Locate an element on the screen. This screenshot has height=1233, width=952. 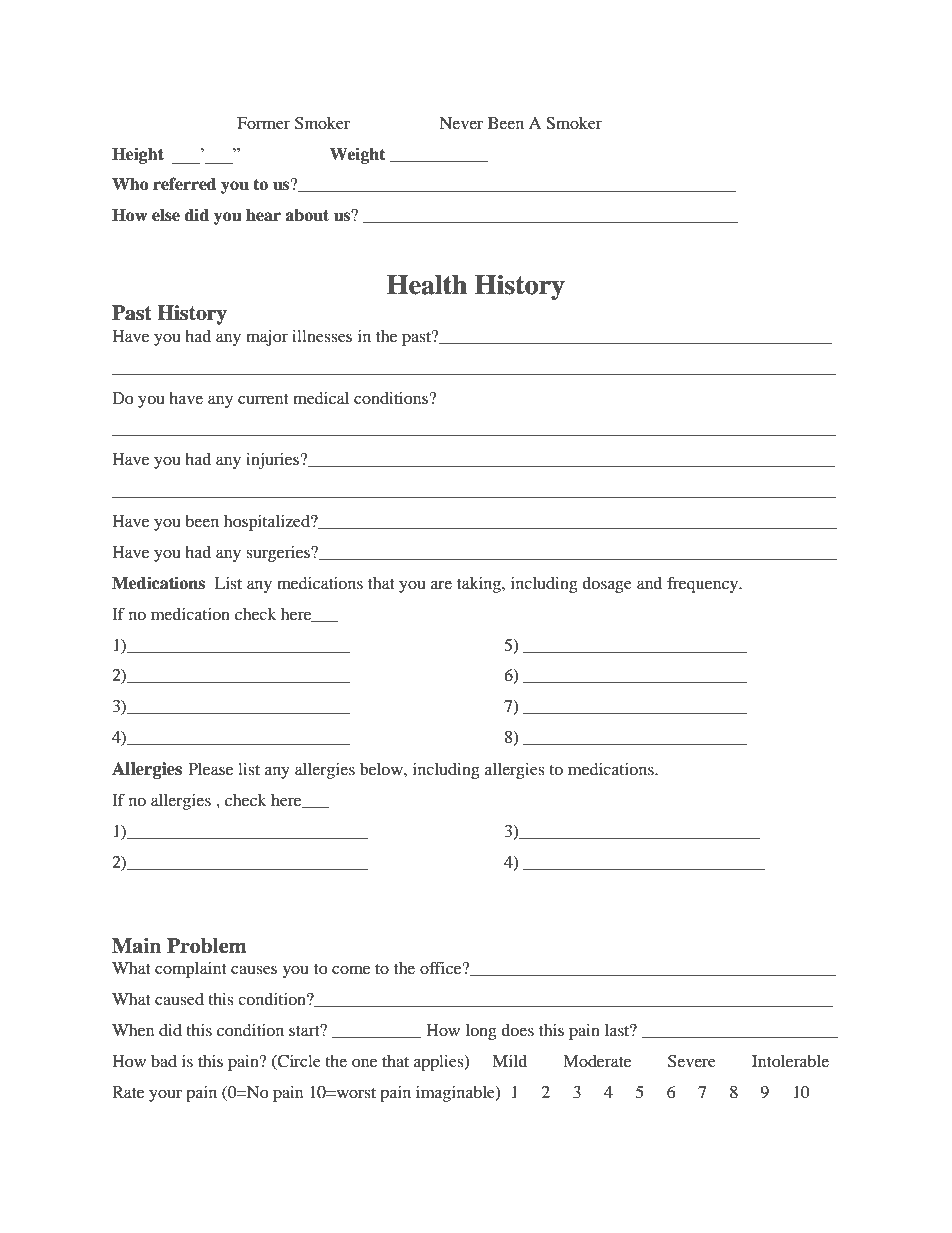
bad is located at coordinates (164, 1061).
